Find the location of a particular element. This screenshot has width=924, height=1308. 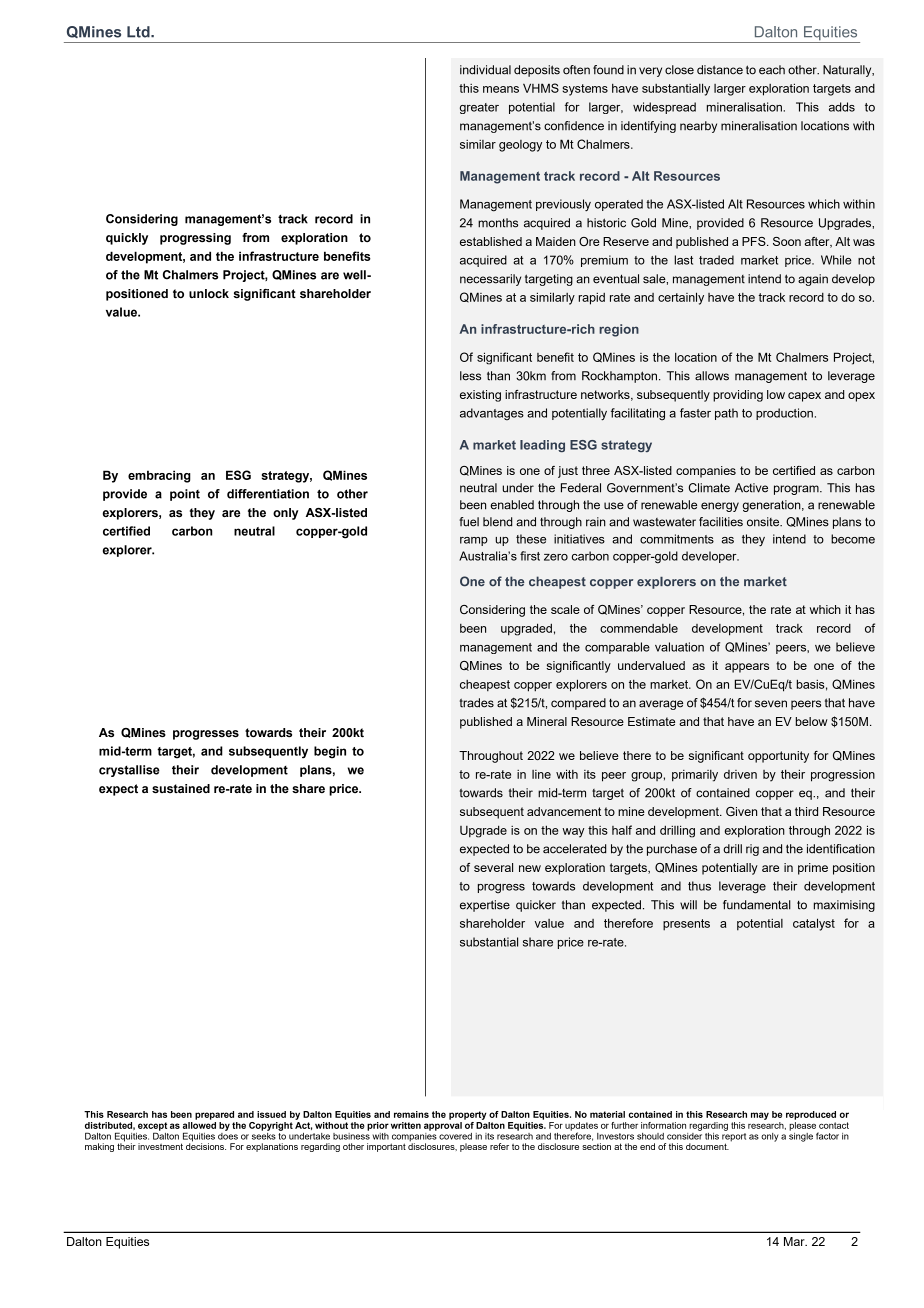

allowed is located at coordinates (199, 1124).
